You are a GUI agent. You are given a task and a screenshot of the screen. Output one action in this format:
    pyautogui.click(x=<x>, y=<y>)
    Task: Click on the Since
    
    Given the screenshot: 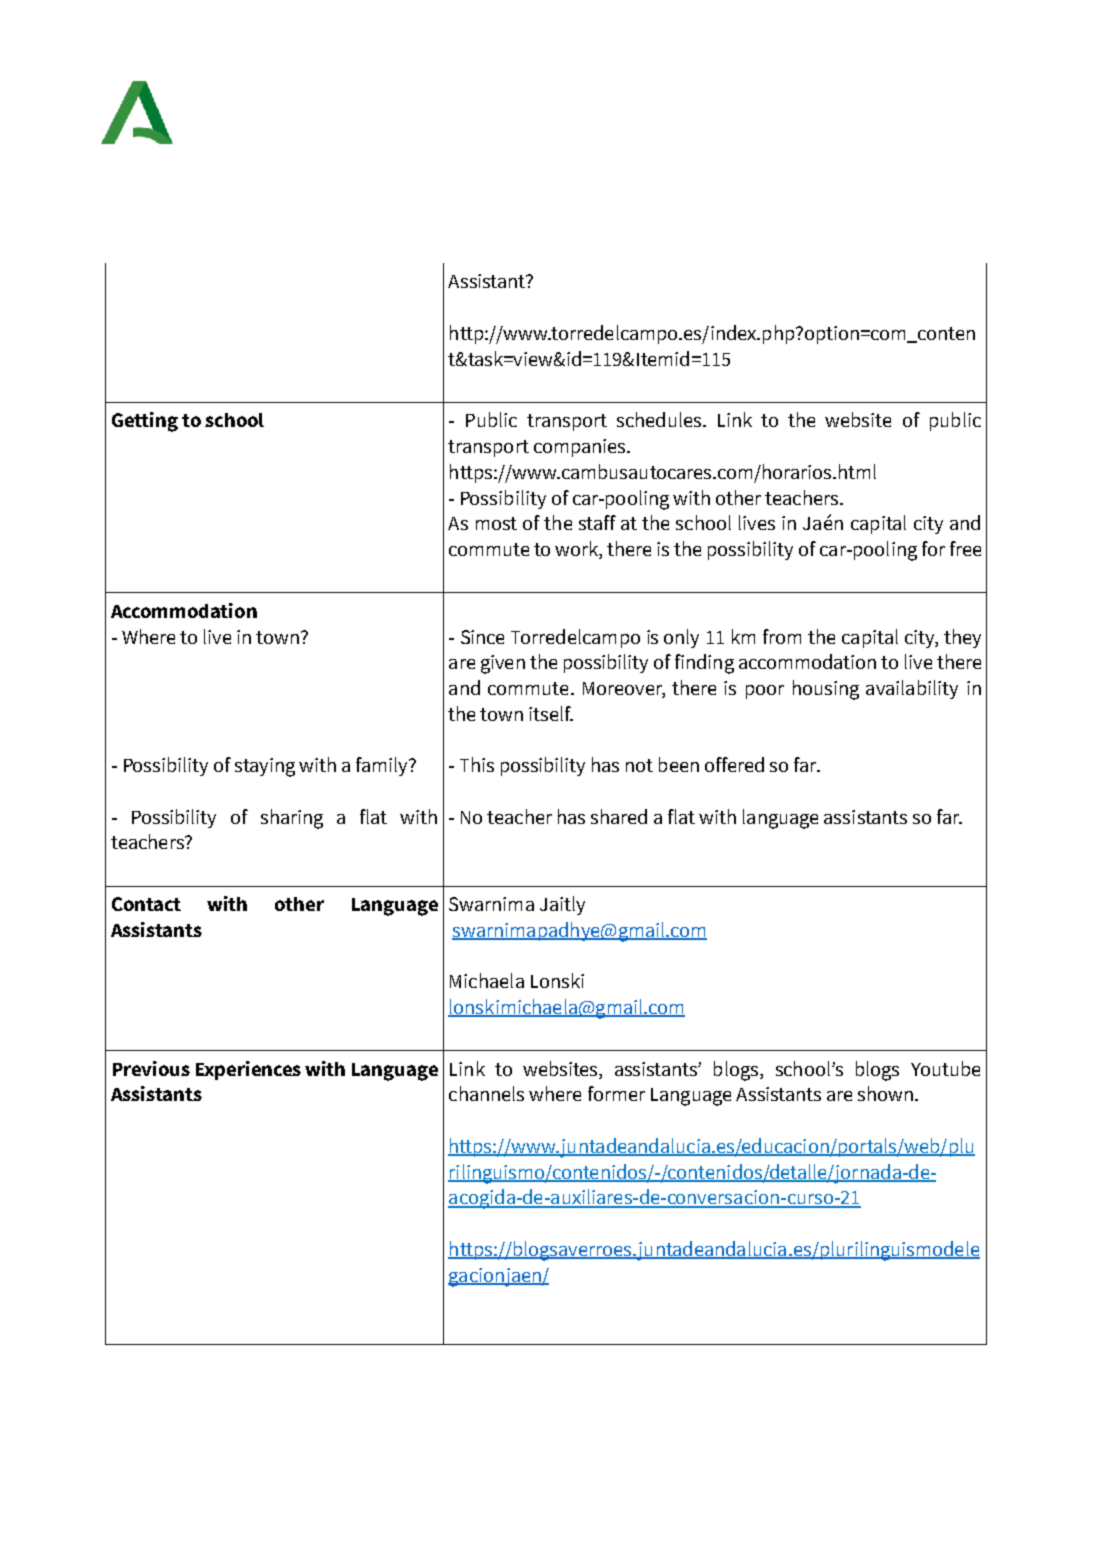 What is the action you would take?
    pyautogui.click(x=482, y=637)
